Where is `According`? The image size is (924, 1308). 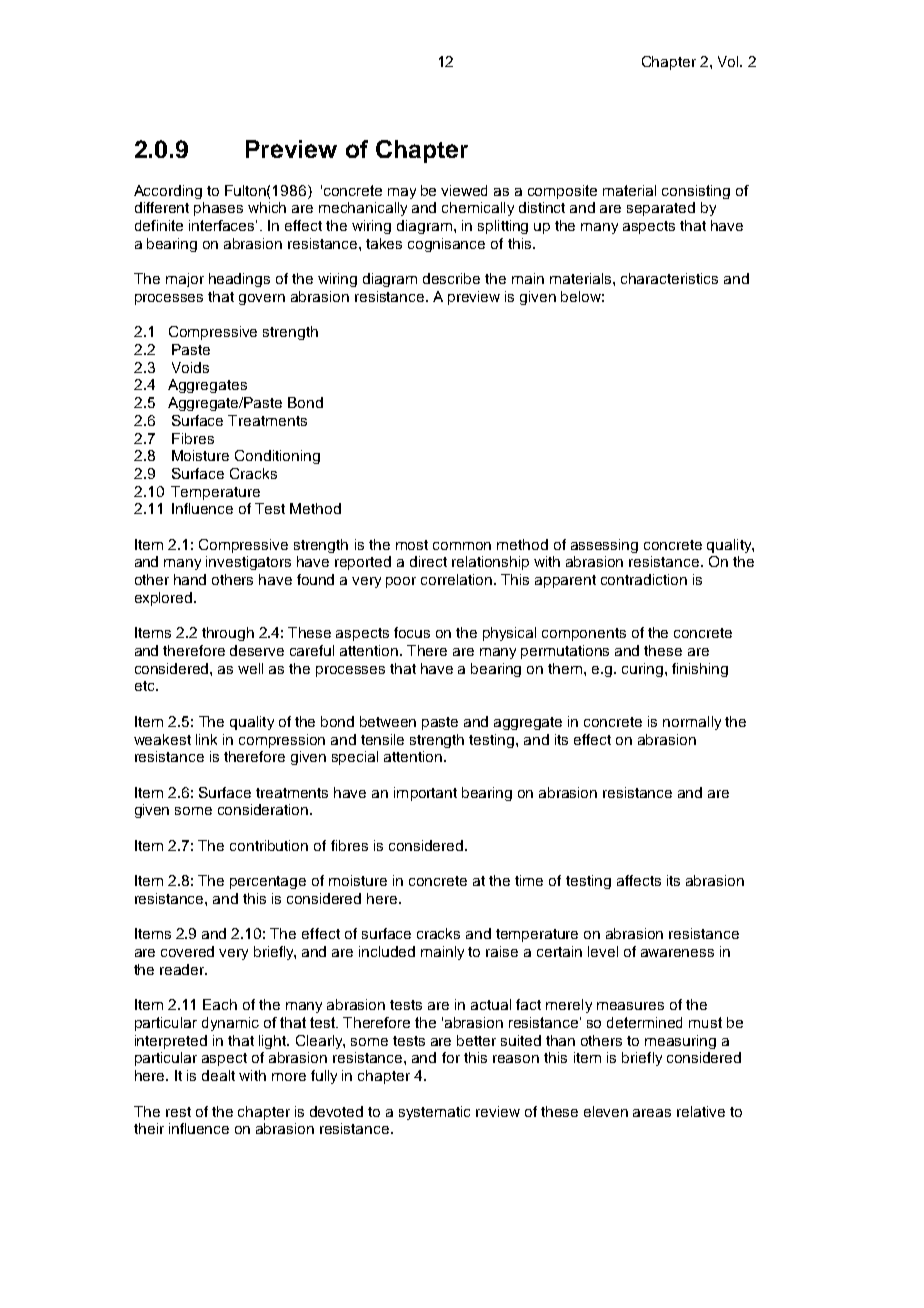
According is located at coordinates (168, 192).
